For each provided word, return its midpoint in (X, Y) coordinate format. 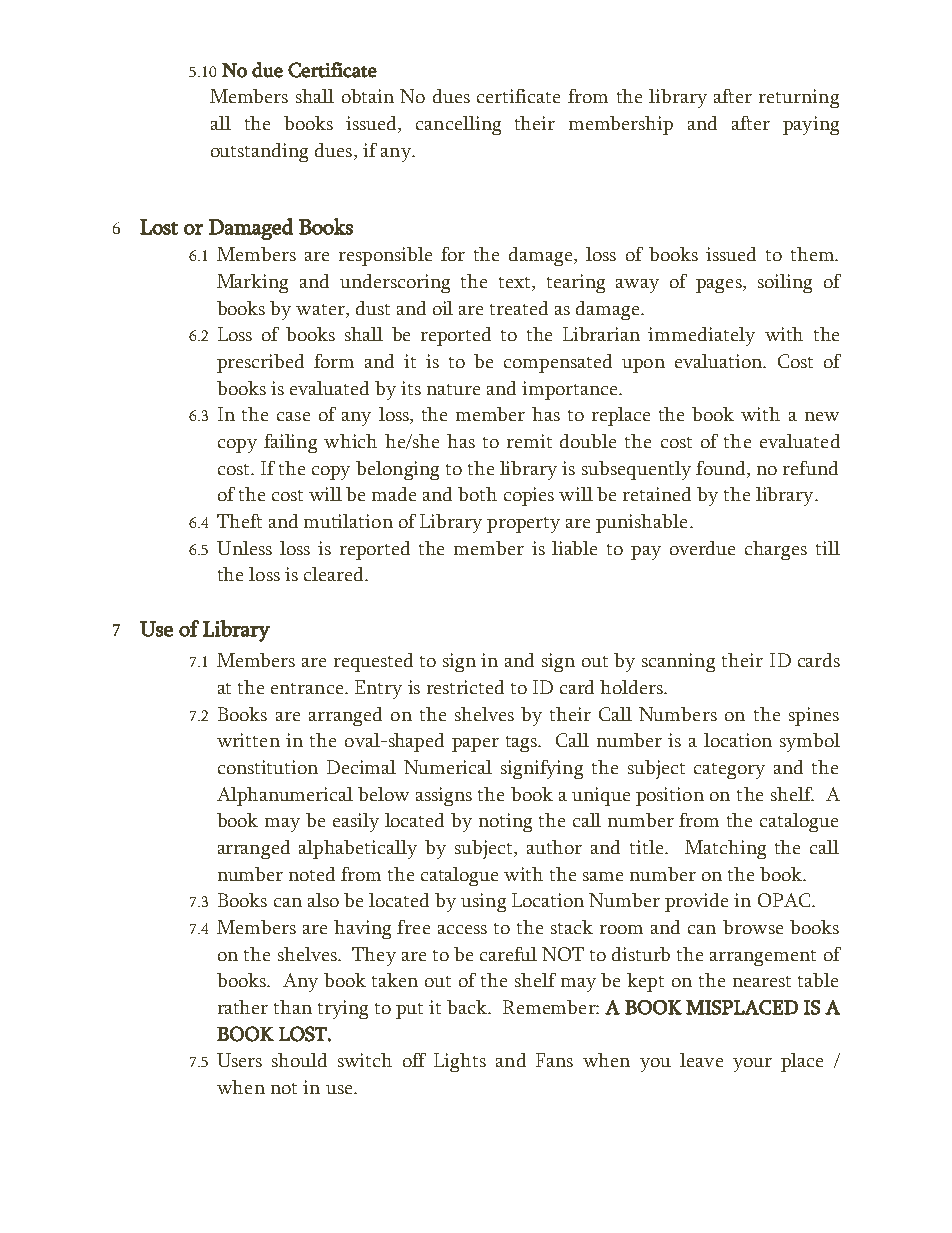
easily (356, 822)
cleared (335, 574)
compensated (558, 363)
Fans (554, 1060)
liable (574, 548)
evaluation (720, 361)
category (729, 771)
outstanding (259, 152)
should (299, 1060)
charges (776, 550)
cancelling (458, 125)
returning (799, 98)
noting (505, 822)
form (334, 361)
